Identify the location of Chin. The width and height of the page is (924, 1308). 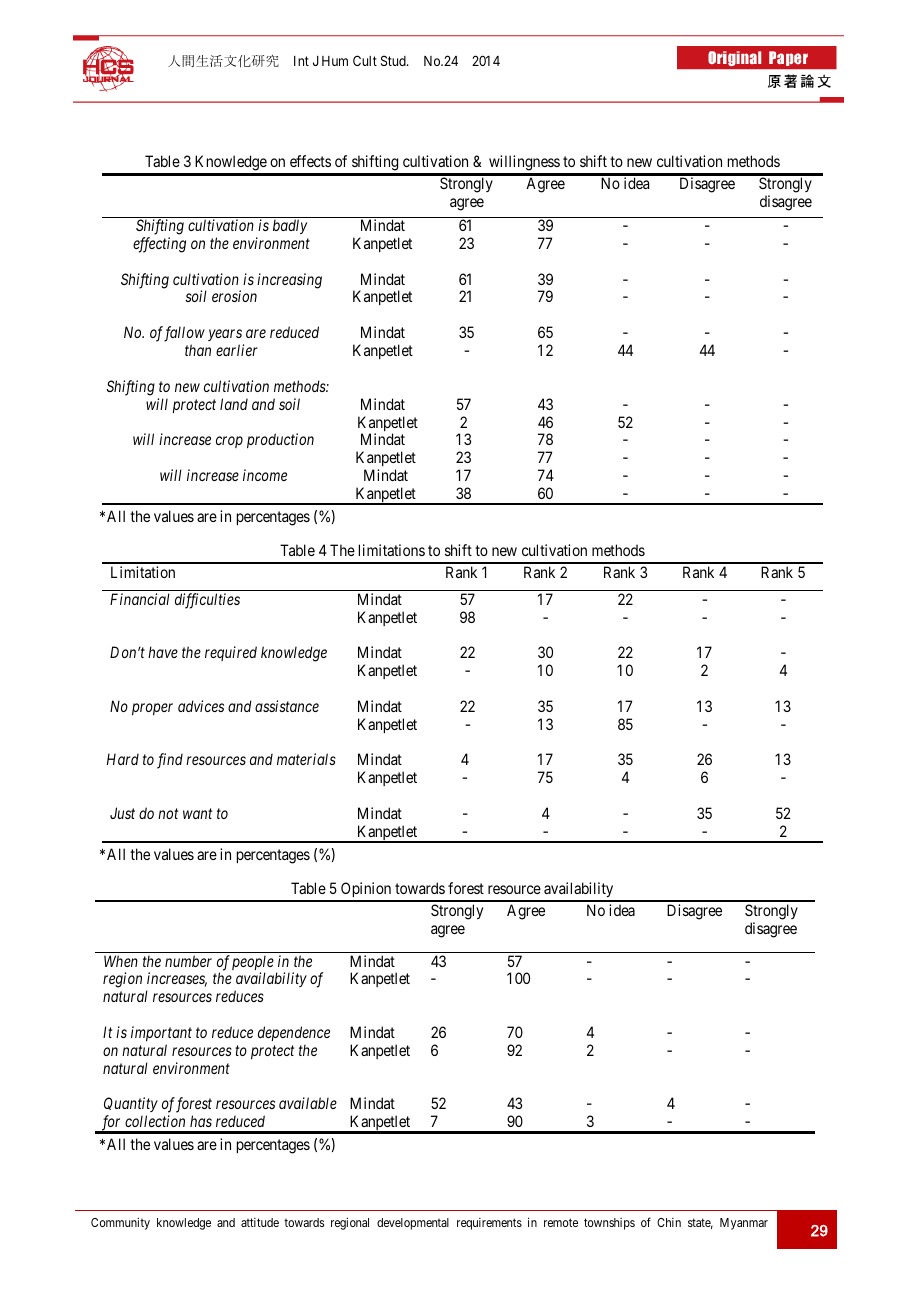
(669, 1222).
